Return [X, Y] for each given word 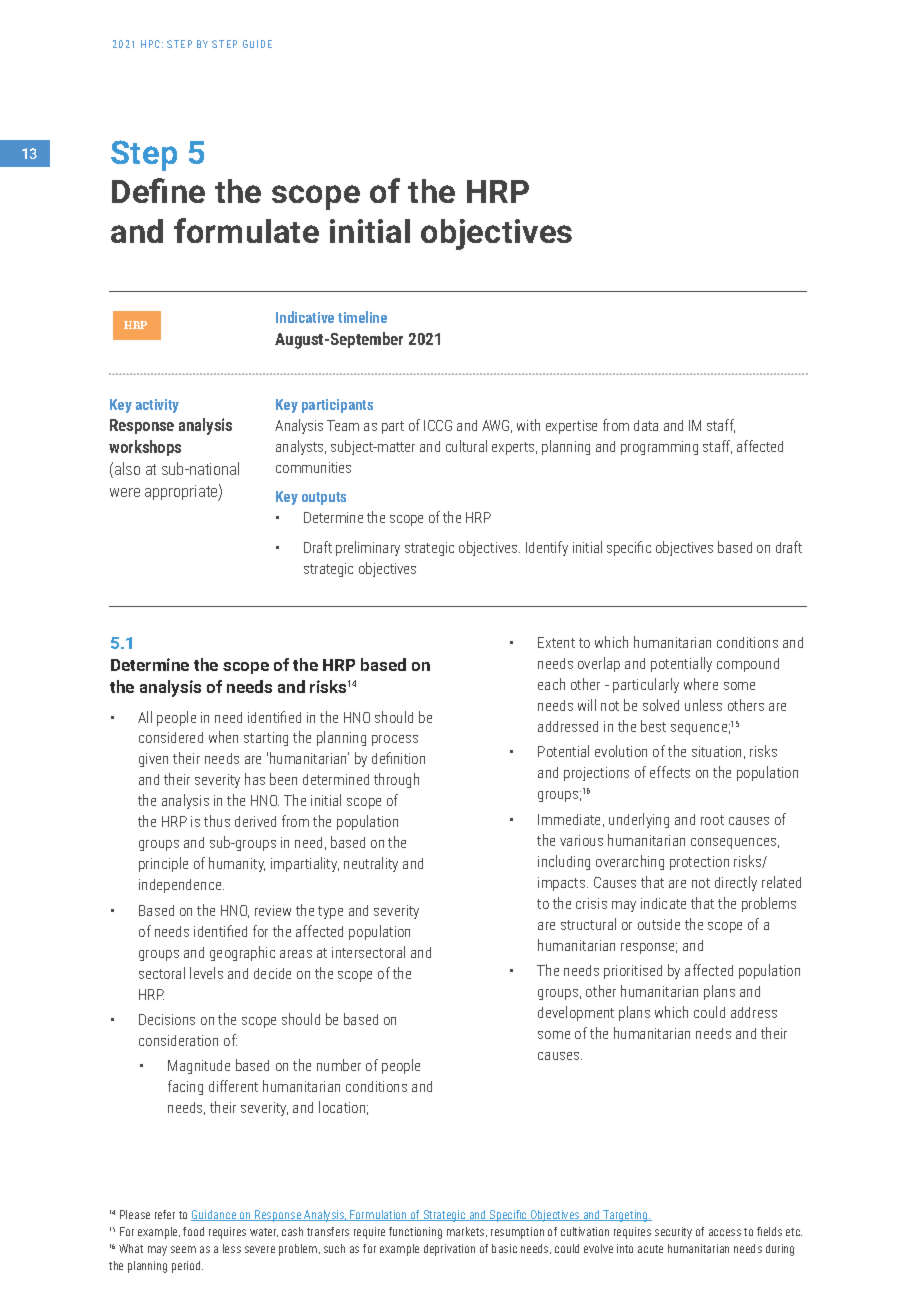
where [701, 684]
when [223, 737]
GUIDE [257, 44]
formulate [246, 230]
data [646, 425]
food [193, 1231]
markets [467, 1232]
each [551, 684]
